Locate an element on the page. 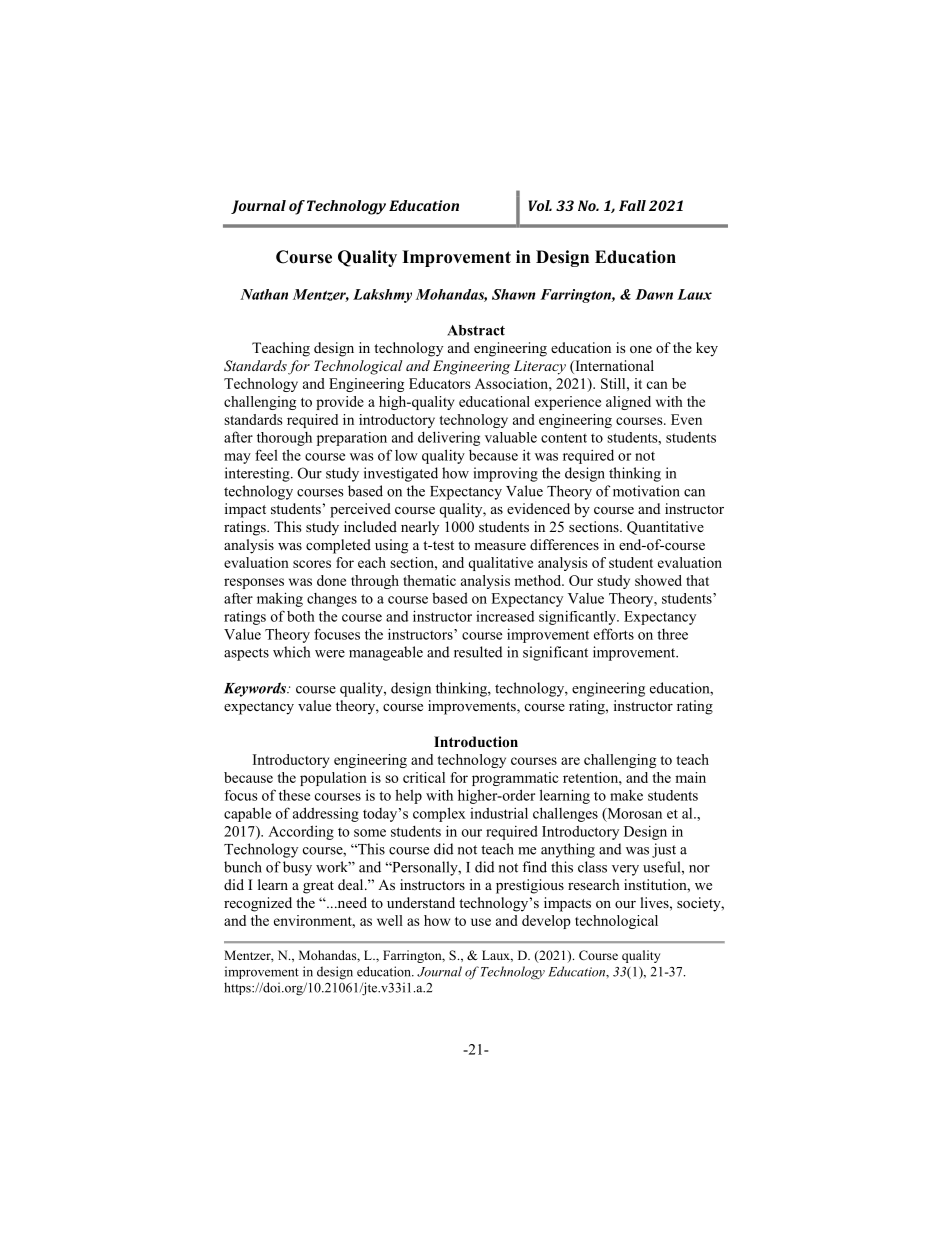  Nathan is located at coordinates (264, 294).
